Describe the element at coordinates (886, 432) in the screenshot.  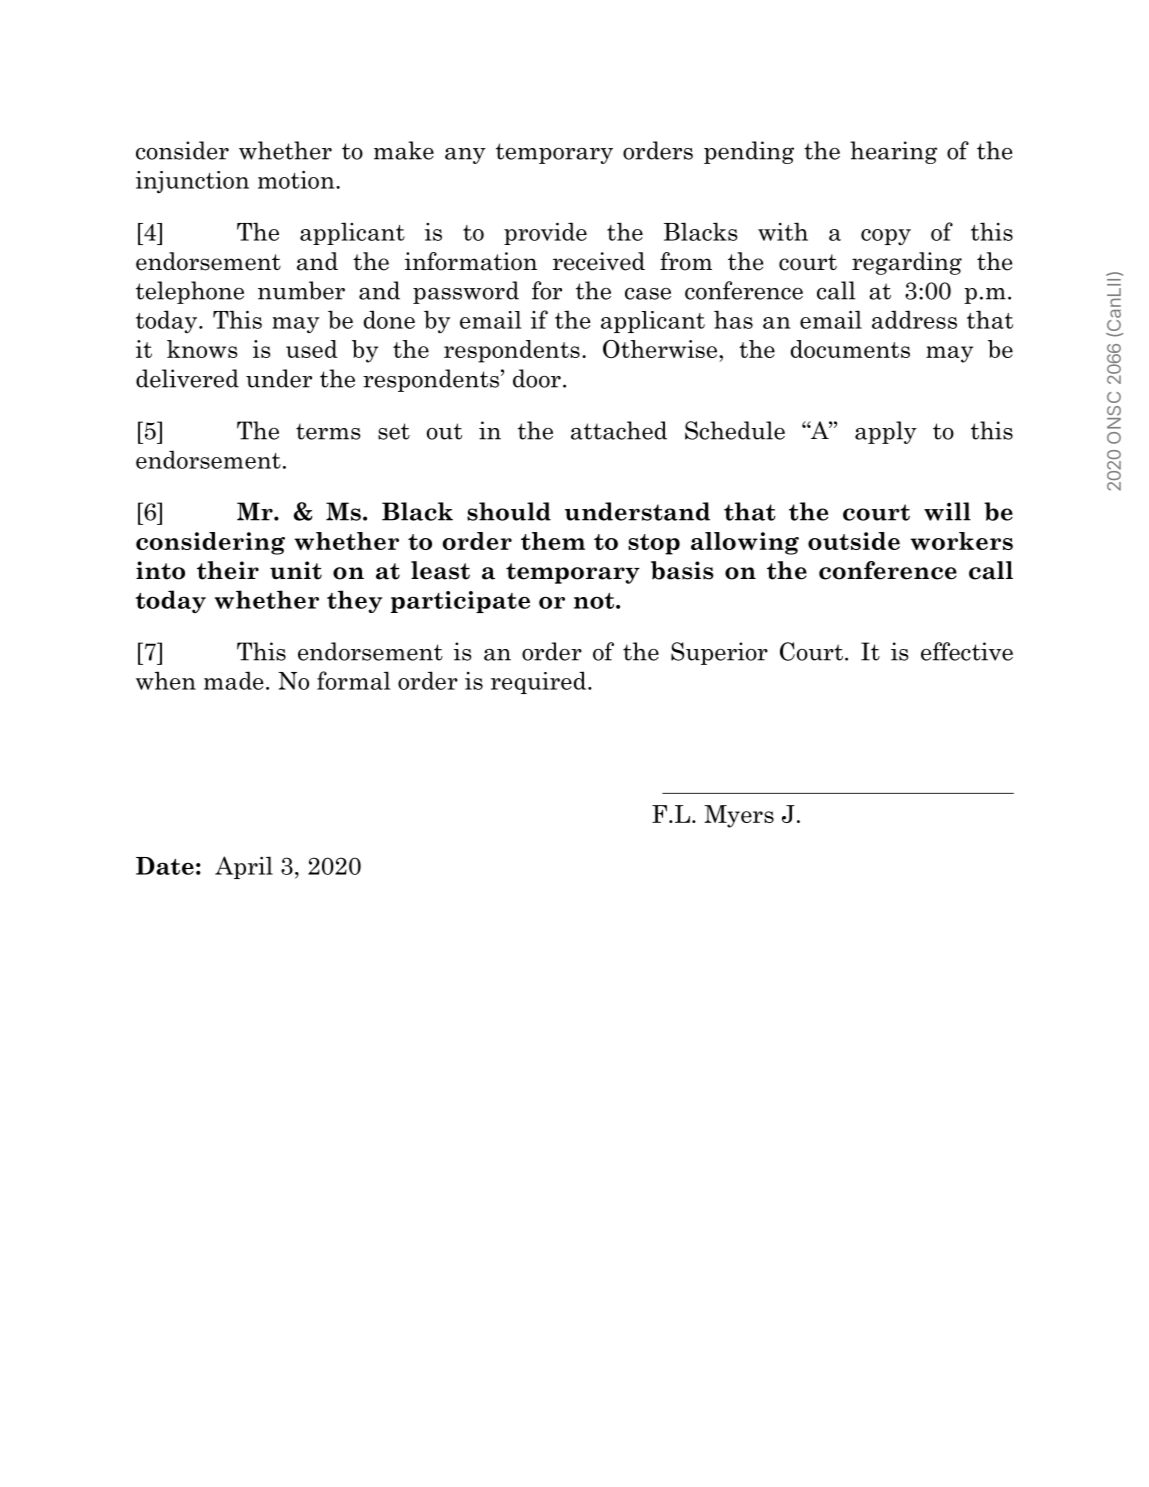
I see `apply` at that location.
